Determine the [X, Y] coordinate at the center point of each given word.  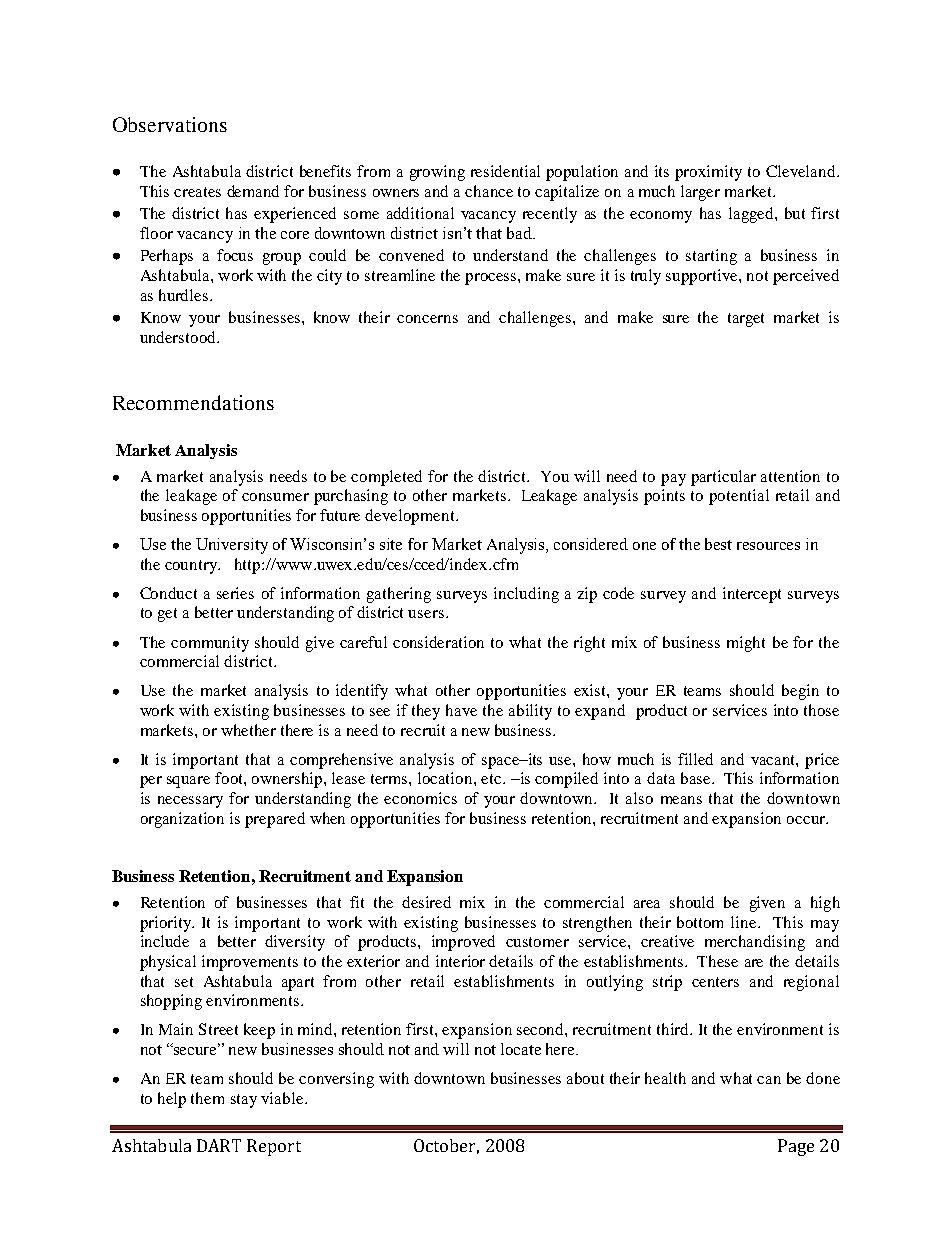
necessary [190, 802]
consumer [275, 497]
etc [492, 779]
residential [505, 171]
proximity [708, 173]
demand [253, 191]
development [411, 517]
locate [521, 1049]
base [697, 778]
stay [244, 1101]
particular [723, 478]
